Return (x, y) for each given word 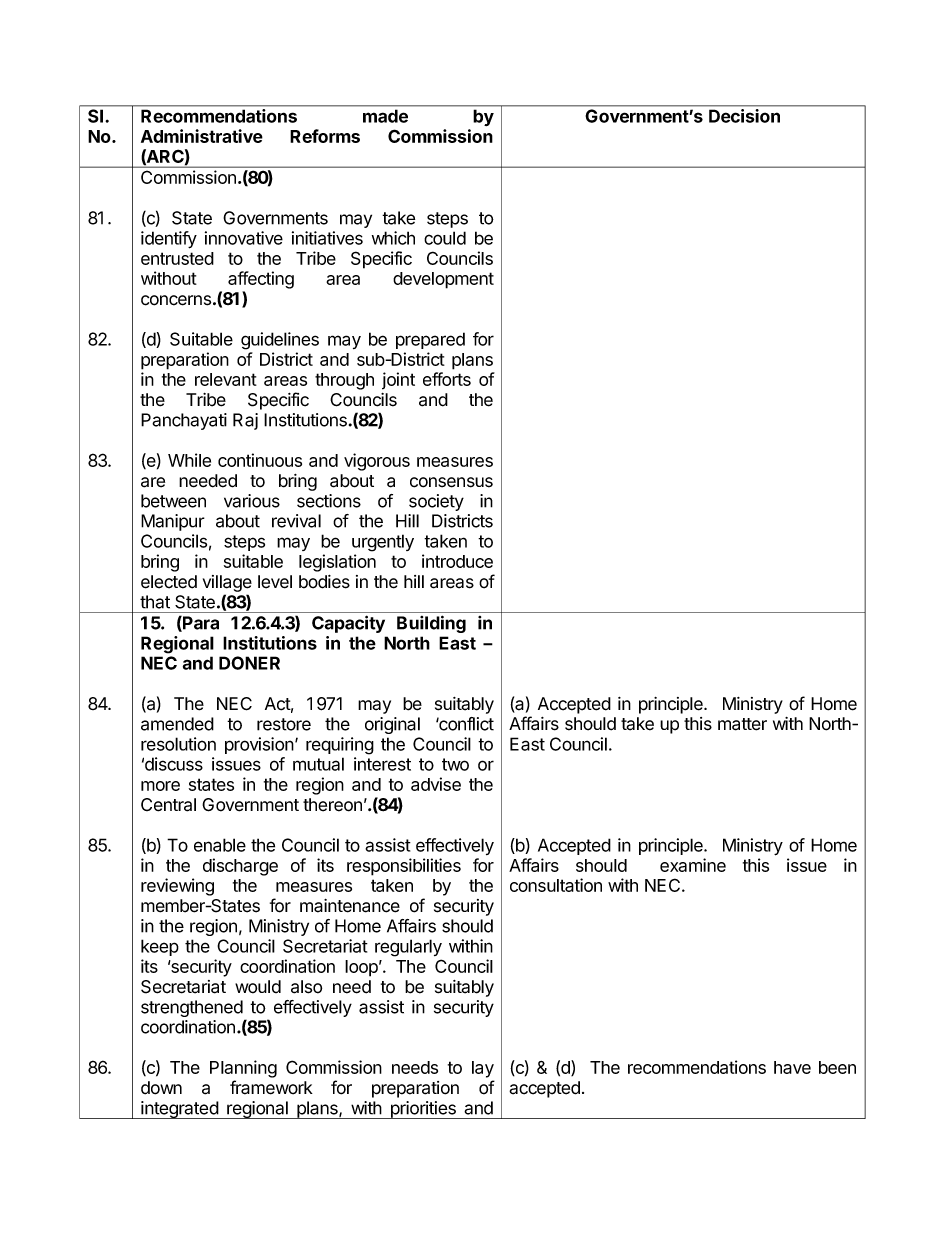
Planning (243, 1069)
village (227, 583)
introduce (457, 561)
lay (483, 1069)
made (385, 116)
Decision (744, 116)
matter (742, 724)
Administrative (202, 136)
